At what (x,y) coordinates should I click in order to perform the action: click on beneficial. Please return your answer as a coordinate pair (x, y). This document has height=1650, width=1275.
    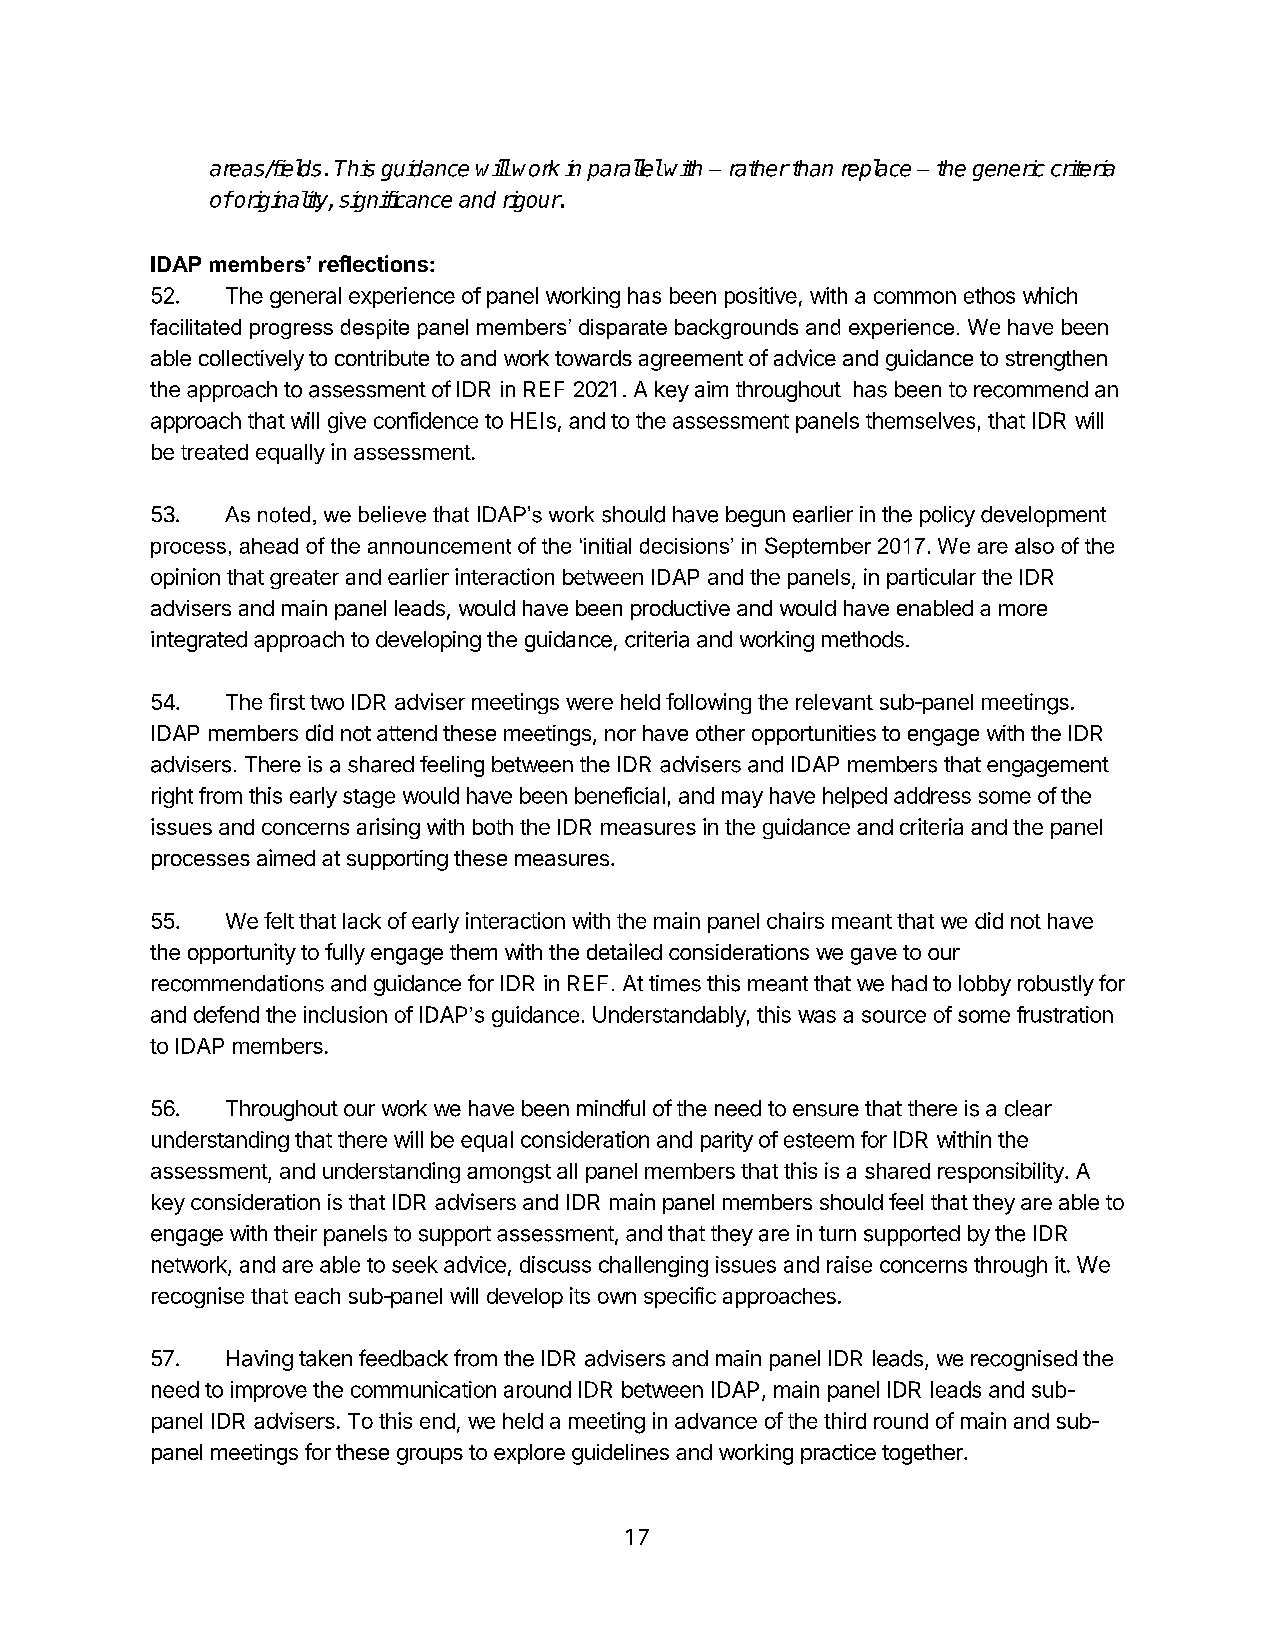
    Looking at the image, I should click on (620, 795).
